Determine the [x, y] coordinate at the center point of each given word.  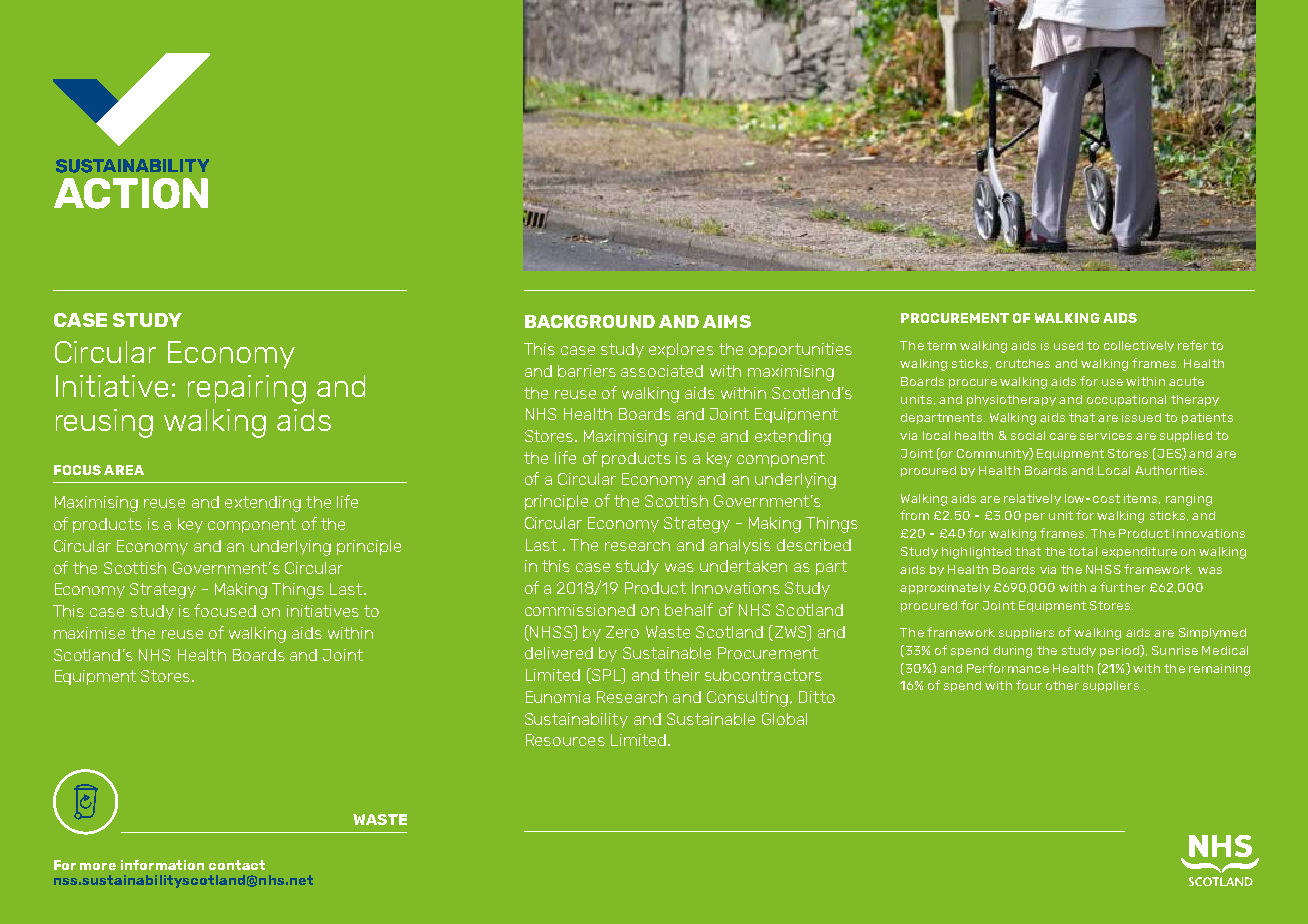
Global [784, 719]
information [162, 865]
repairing [247, 389]
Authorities [1171, 470]
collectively [1139, 346]
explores [681, 350]
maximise [89, 633]
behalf [689, 609]
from [914, 515]
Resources [565, 740]
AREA [124, 470]
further [1123, 587]
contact [237, 865]
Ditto [817, 697]
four [1029, 685]
